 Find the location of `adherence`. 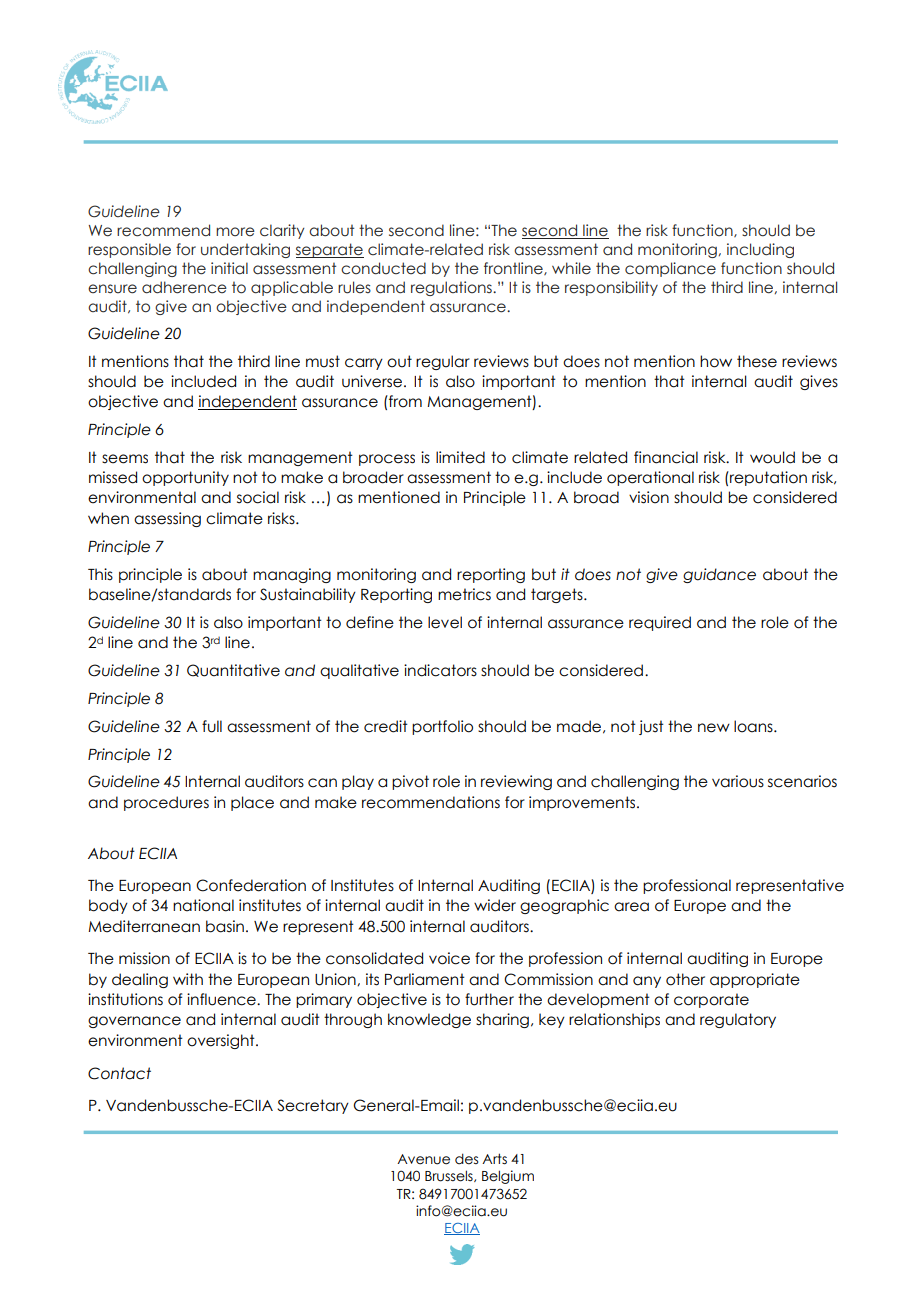

adherence is located at coordinates (184, 287).
